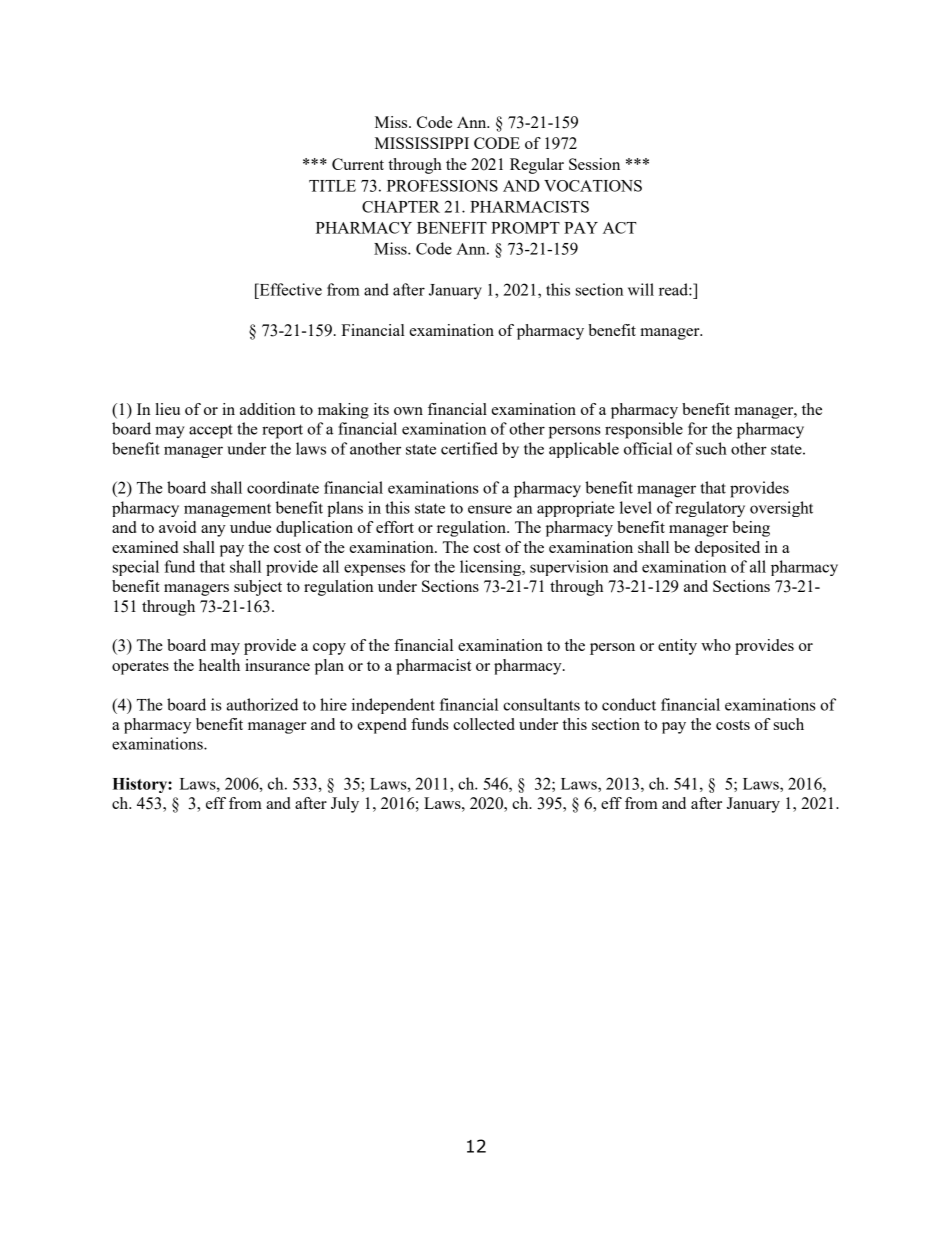 Image resolution: width=952 pixels, height=1233 pixels. Describe the element at coordinates (490, 509) in the screenshot. I see `ensure` at that location.
